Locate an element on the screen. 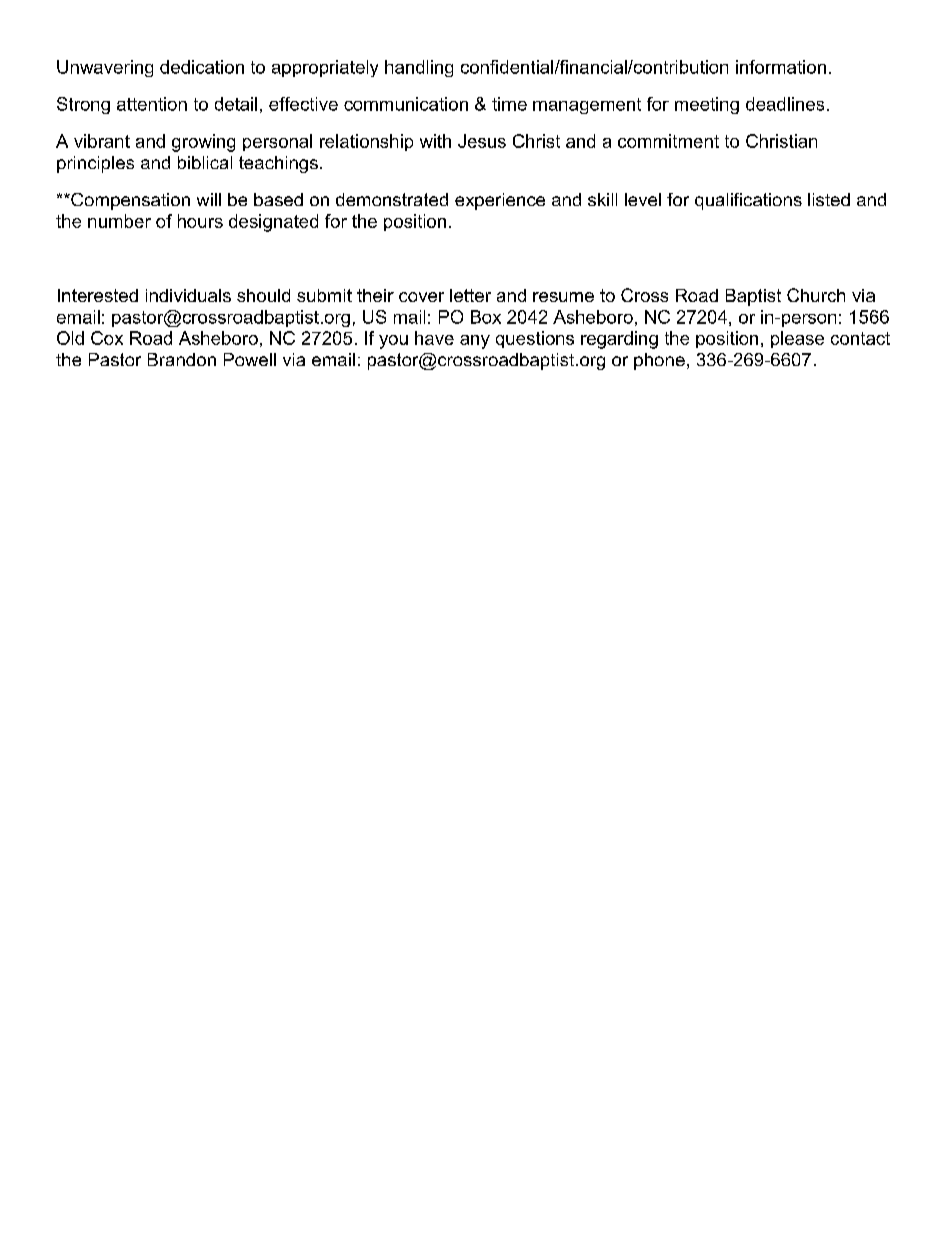  information is located at coordinates (781, 67).
